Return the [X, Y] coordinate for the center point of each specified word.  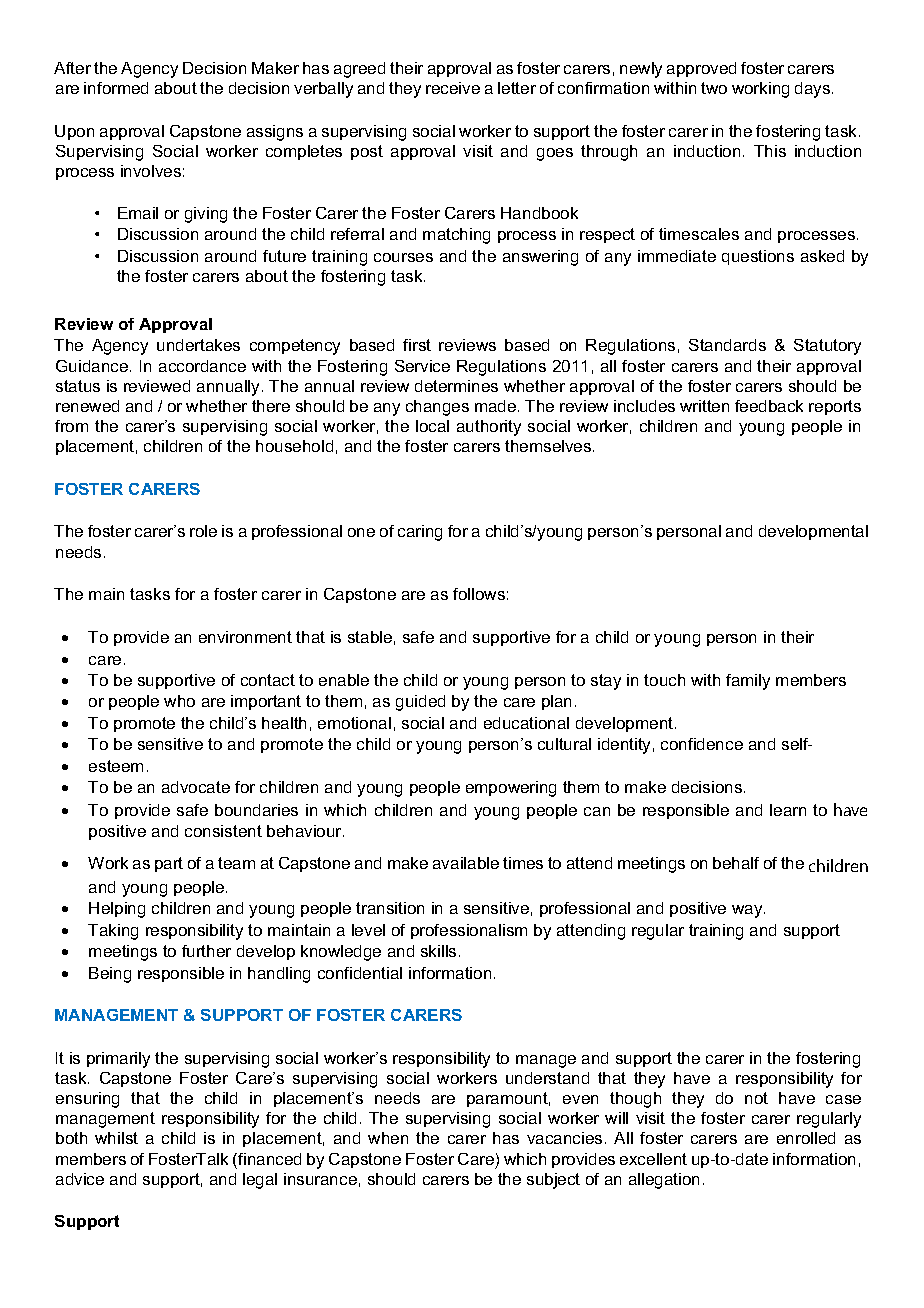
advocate [196, 787]
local [432, 426]
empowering [511, 789]
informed [116, 88]
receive [453, 88]
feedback [769, 406]
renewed [87, 406]
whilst [116, 1138]
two [714, 88]
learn [788, 810]
